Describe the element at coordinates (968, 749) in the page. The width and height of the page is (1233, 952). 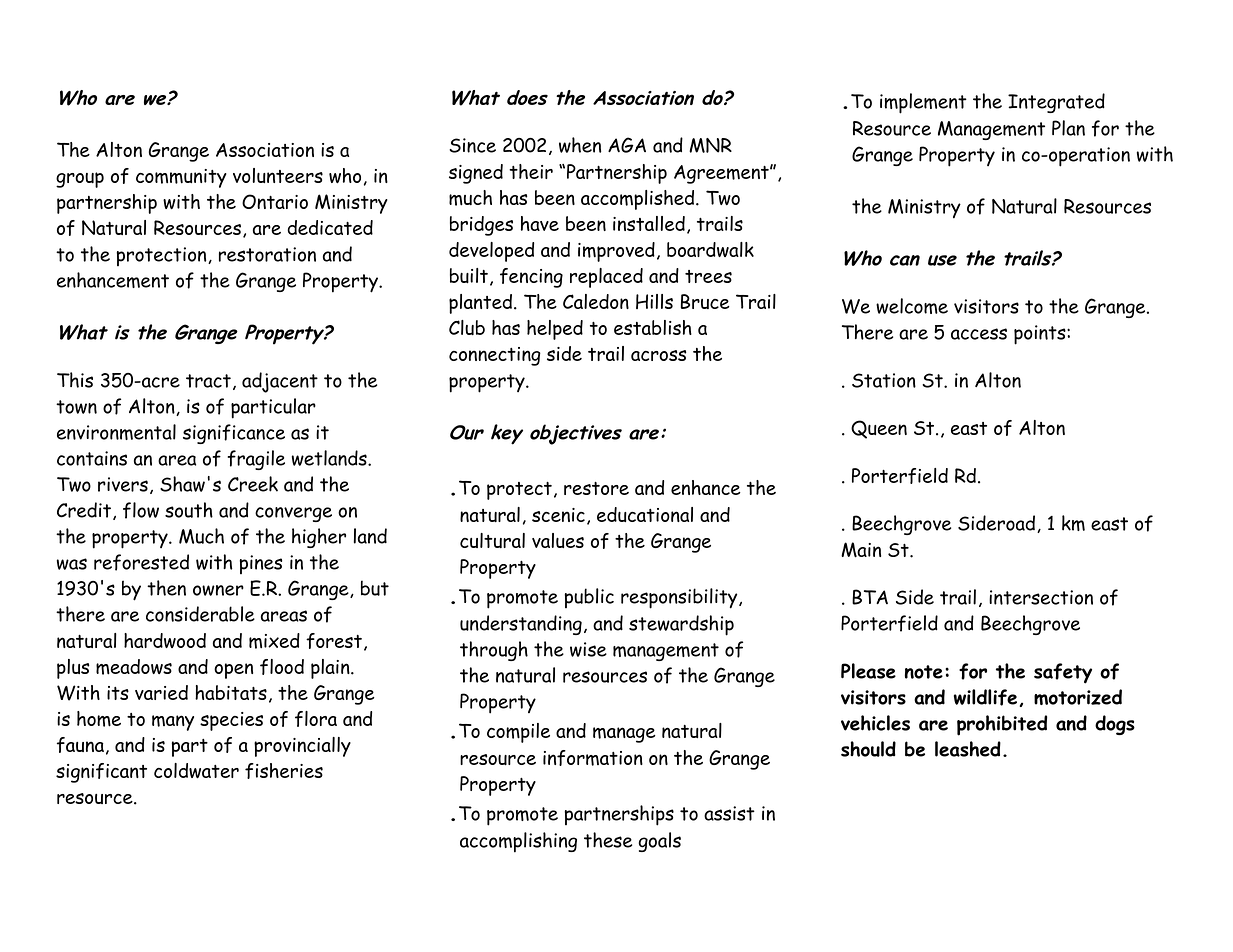
I see `leashed` at that location.
